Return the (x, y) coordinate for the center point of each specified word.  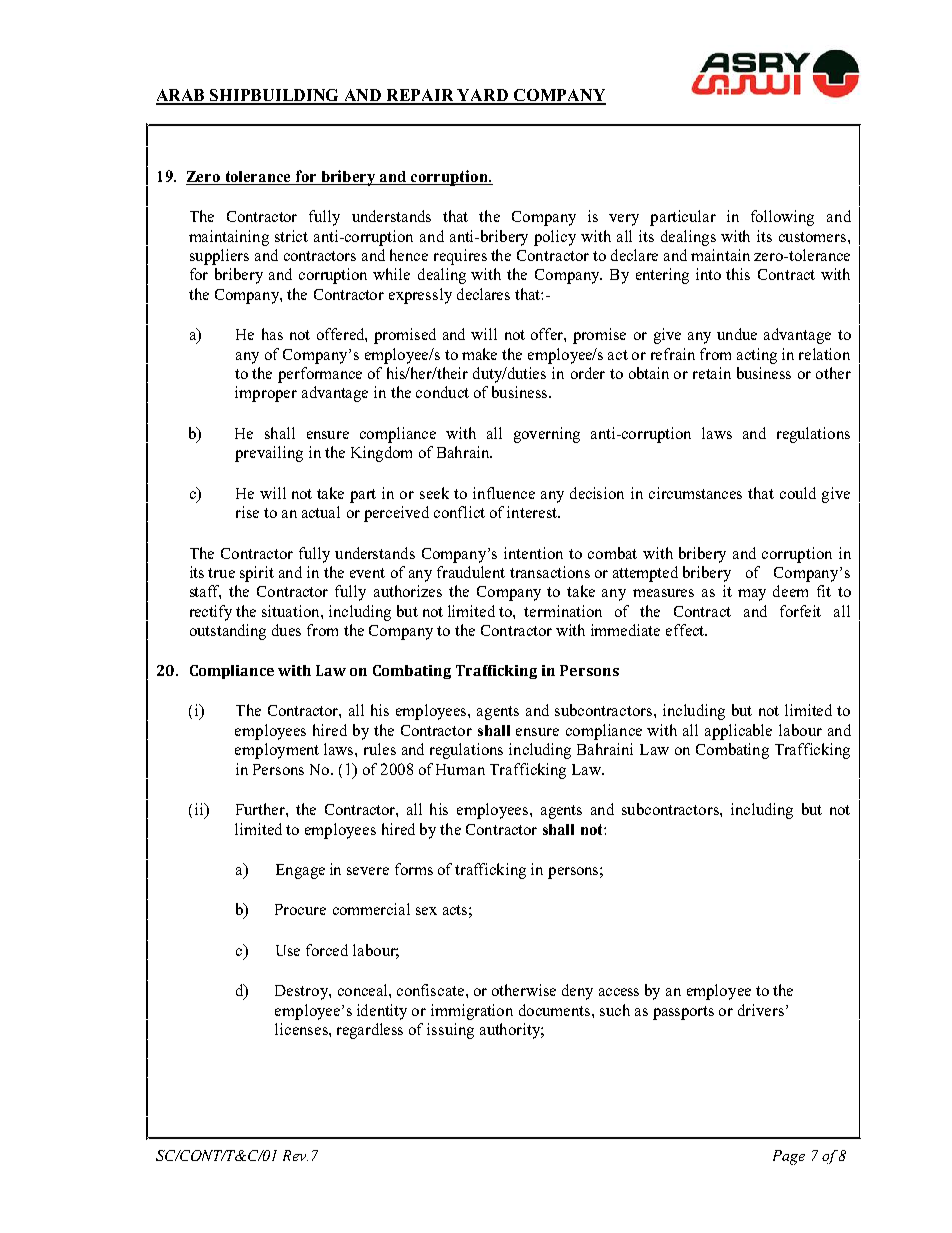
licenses (302, 1029)
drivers (761, 1010)
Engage (300, 871)
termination (563, 611)
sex (426, 911)
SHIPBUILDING (275, 96)
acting (757, 356)
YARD (483, 96)
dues (286, 630)
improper (266, 394)
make (479, 354)
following (782, 218)
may (752, 595)
